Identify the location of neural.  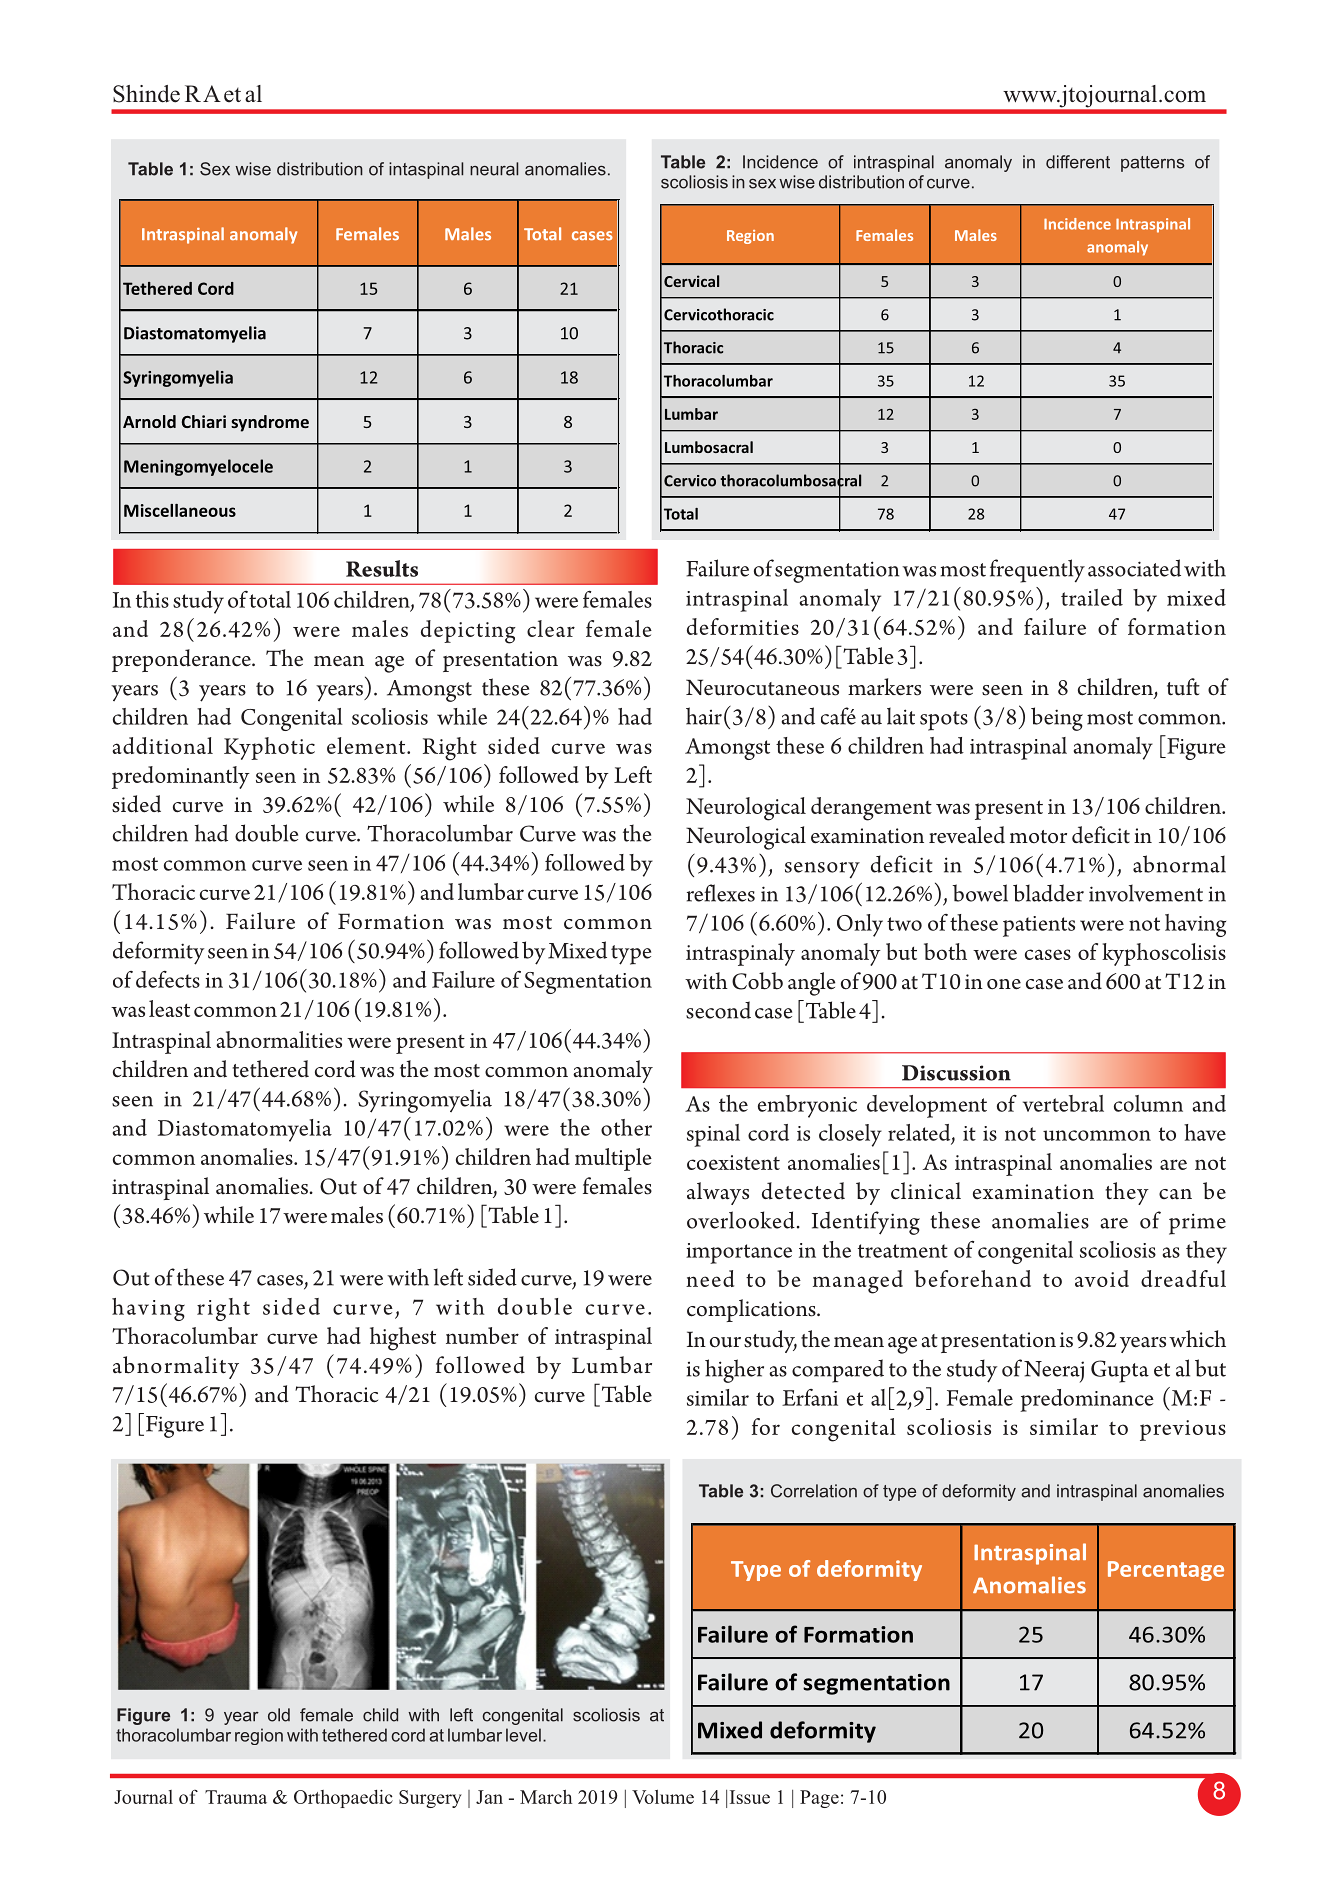
(494, 169).
